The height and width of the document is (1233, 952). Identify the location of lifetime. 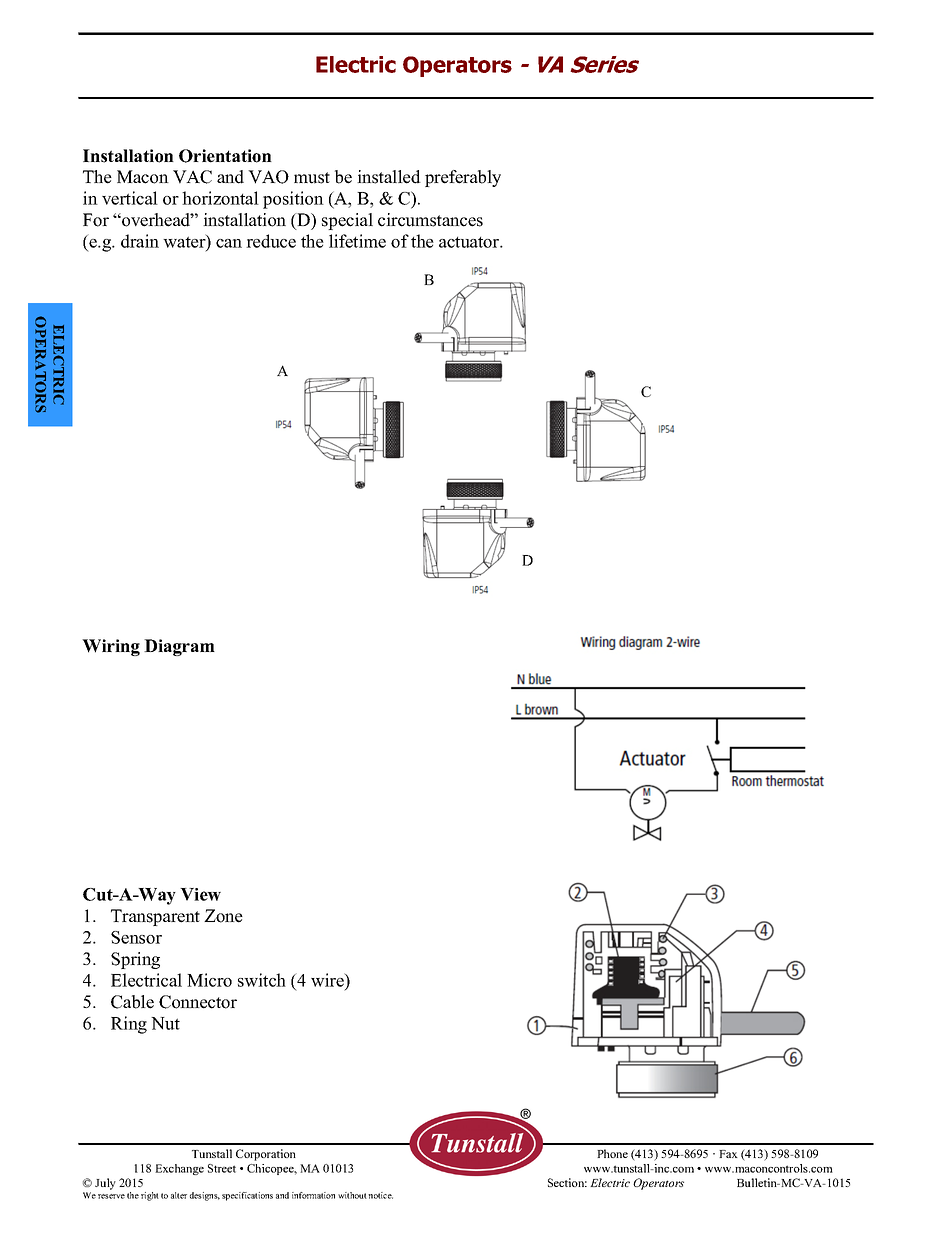
(357, 241).
